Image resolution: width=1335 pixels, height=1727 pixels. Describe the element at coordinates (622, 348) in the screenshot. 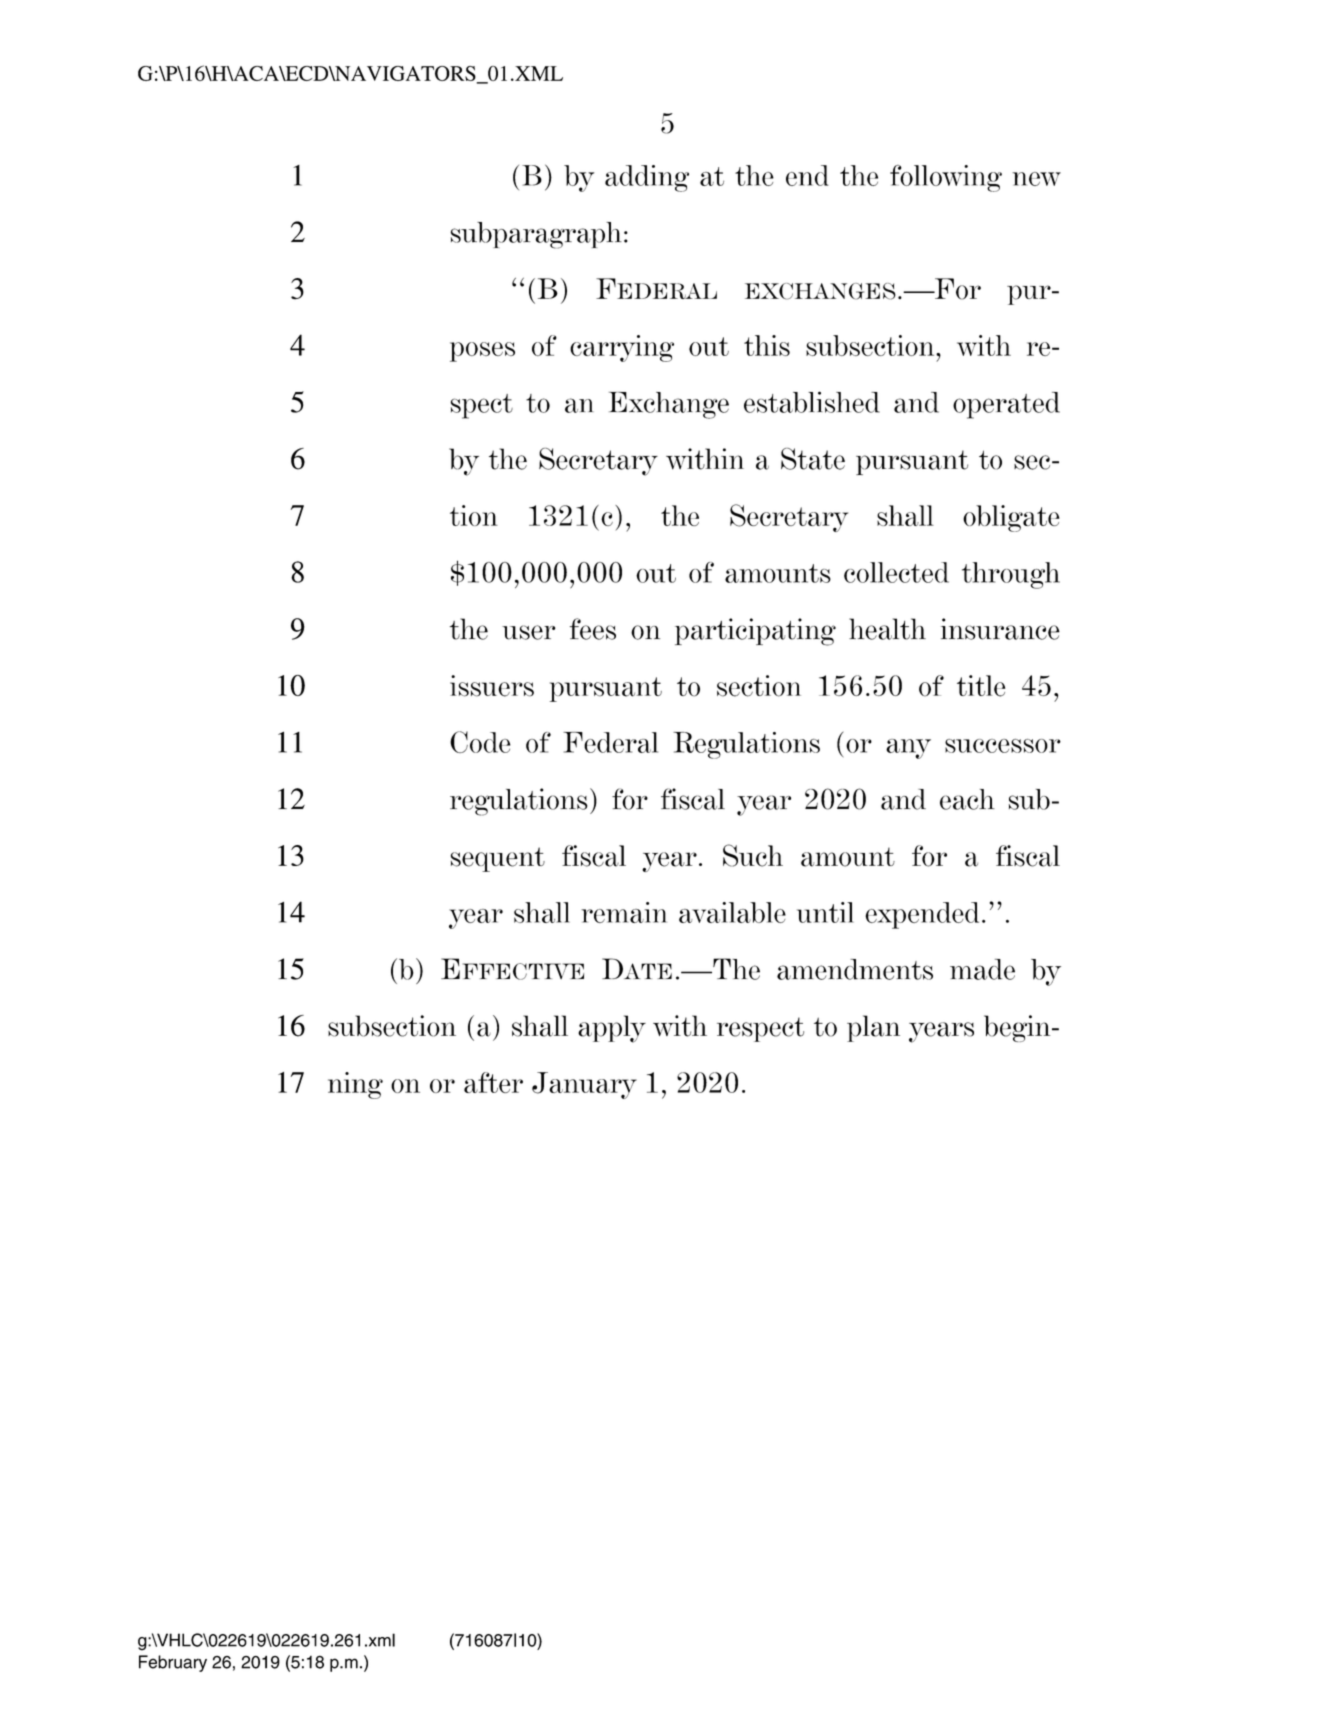

I see `carrying` at that location.
